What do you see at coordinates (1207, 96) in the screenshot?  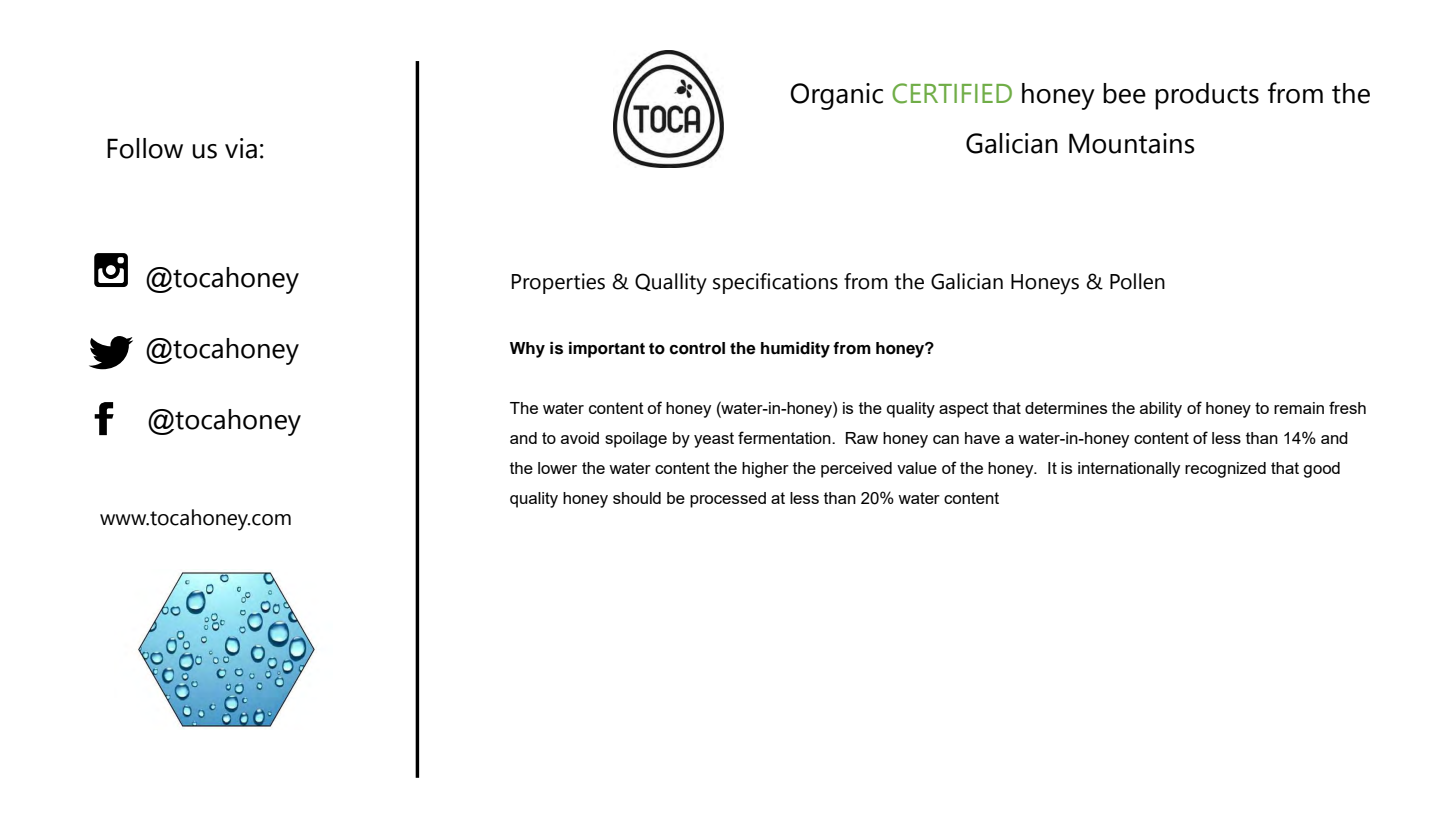 I see `products` at bounding box center [1207, 96].
